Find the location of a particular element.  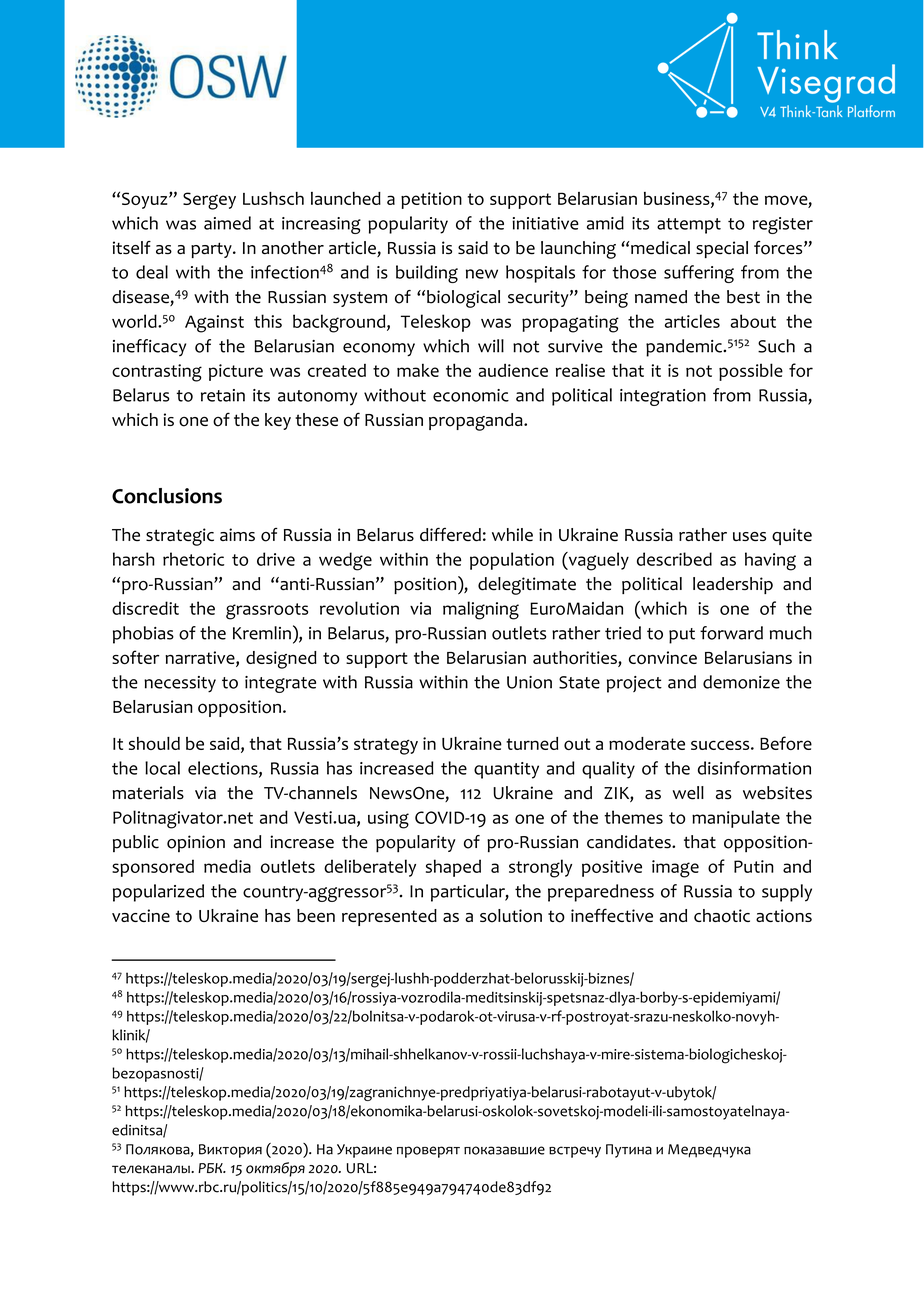

aimed is located at coordinates (227, 223).
